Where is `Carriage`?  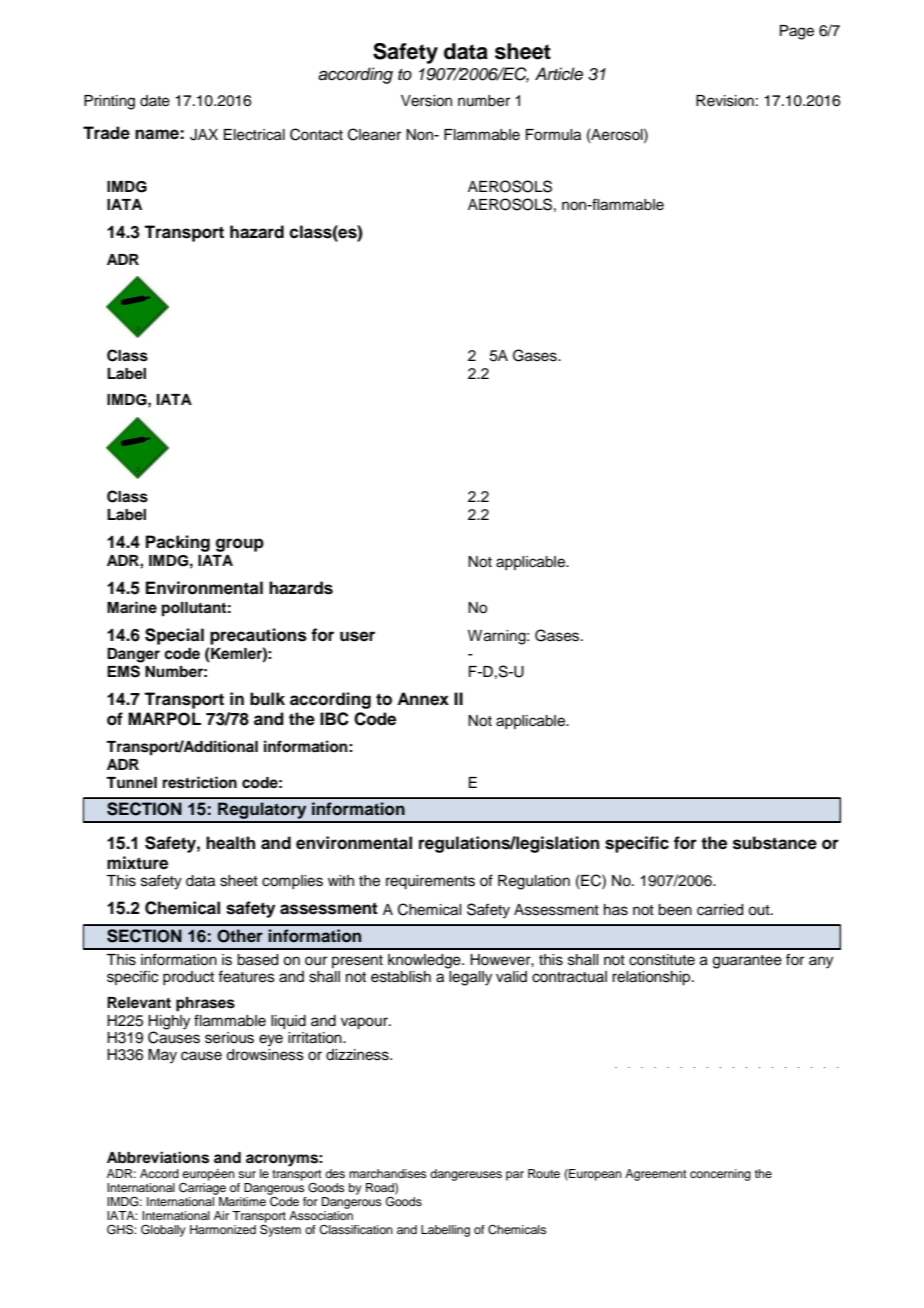 Carriage is located at coordinates (202, 1187).
